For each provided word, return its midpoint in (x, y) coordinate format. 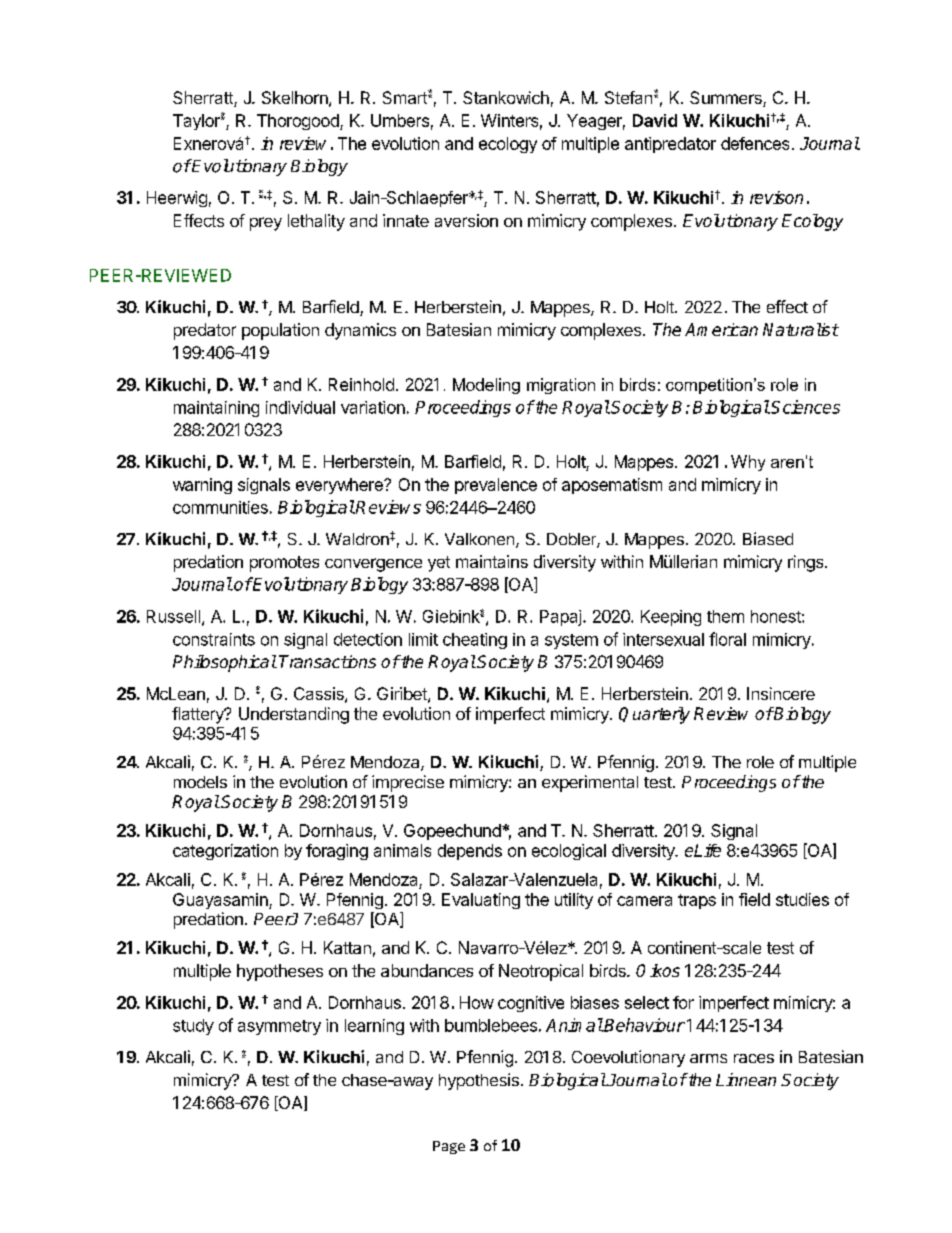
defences (755, 143)
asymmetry (279, 1027)
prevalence (496, 486)
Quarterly (654, 715)
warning (202, 486)
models (200, 782)
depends (470, 852)
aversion (466, 220)
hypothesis (479, 1081)
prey (266, 224)
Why (748, 463)
